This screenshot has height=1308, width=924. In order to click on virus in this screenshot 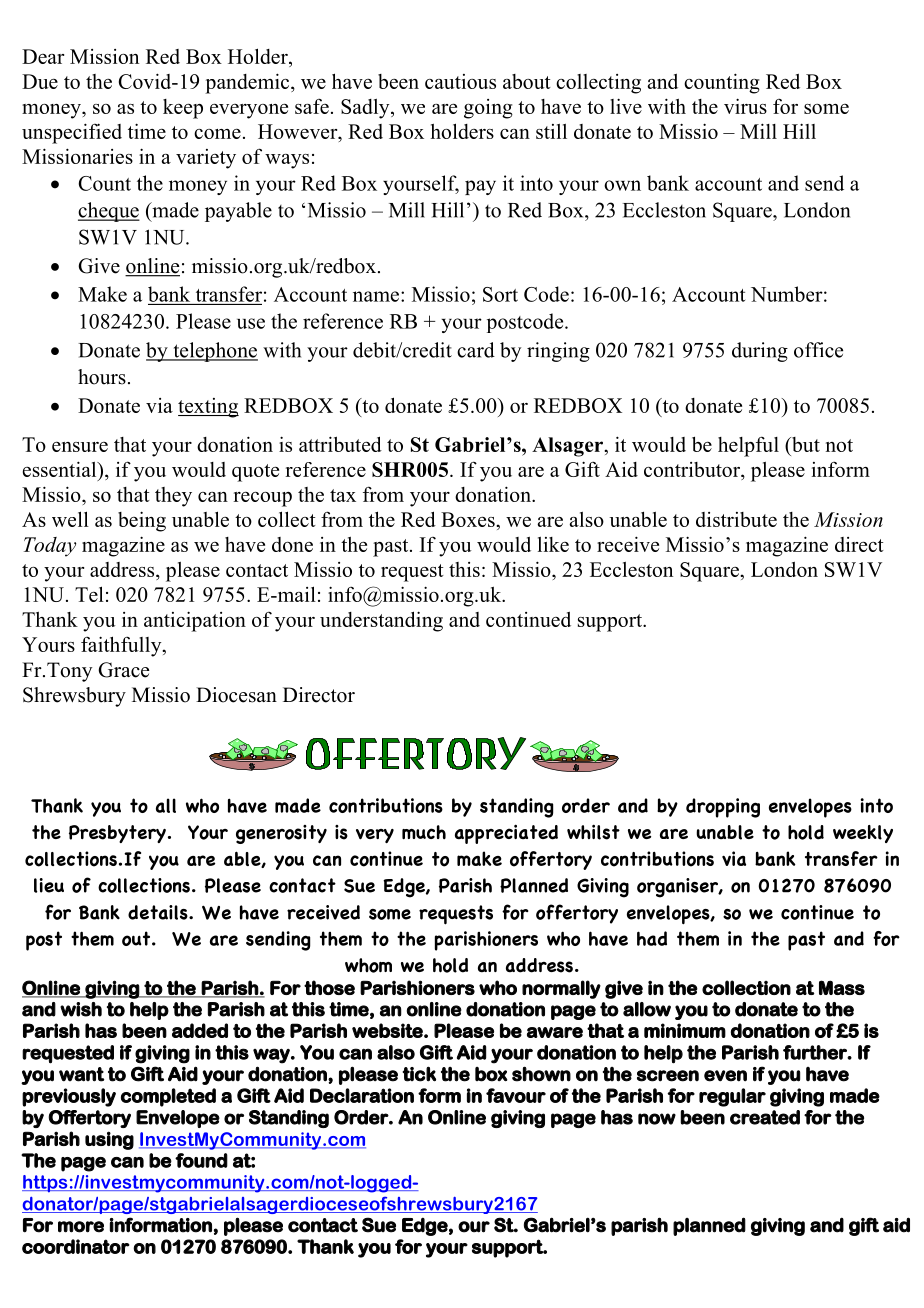, I will do `click(745, 106)`.
